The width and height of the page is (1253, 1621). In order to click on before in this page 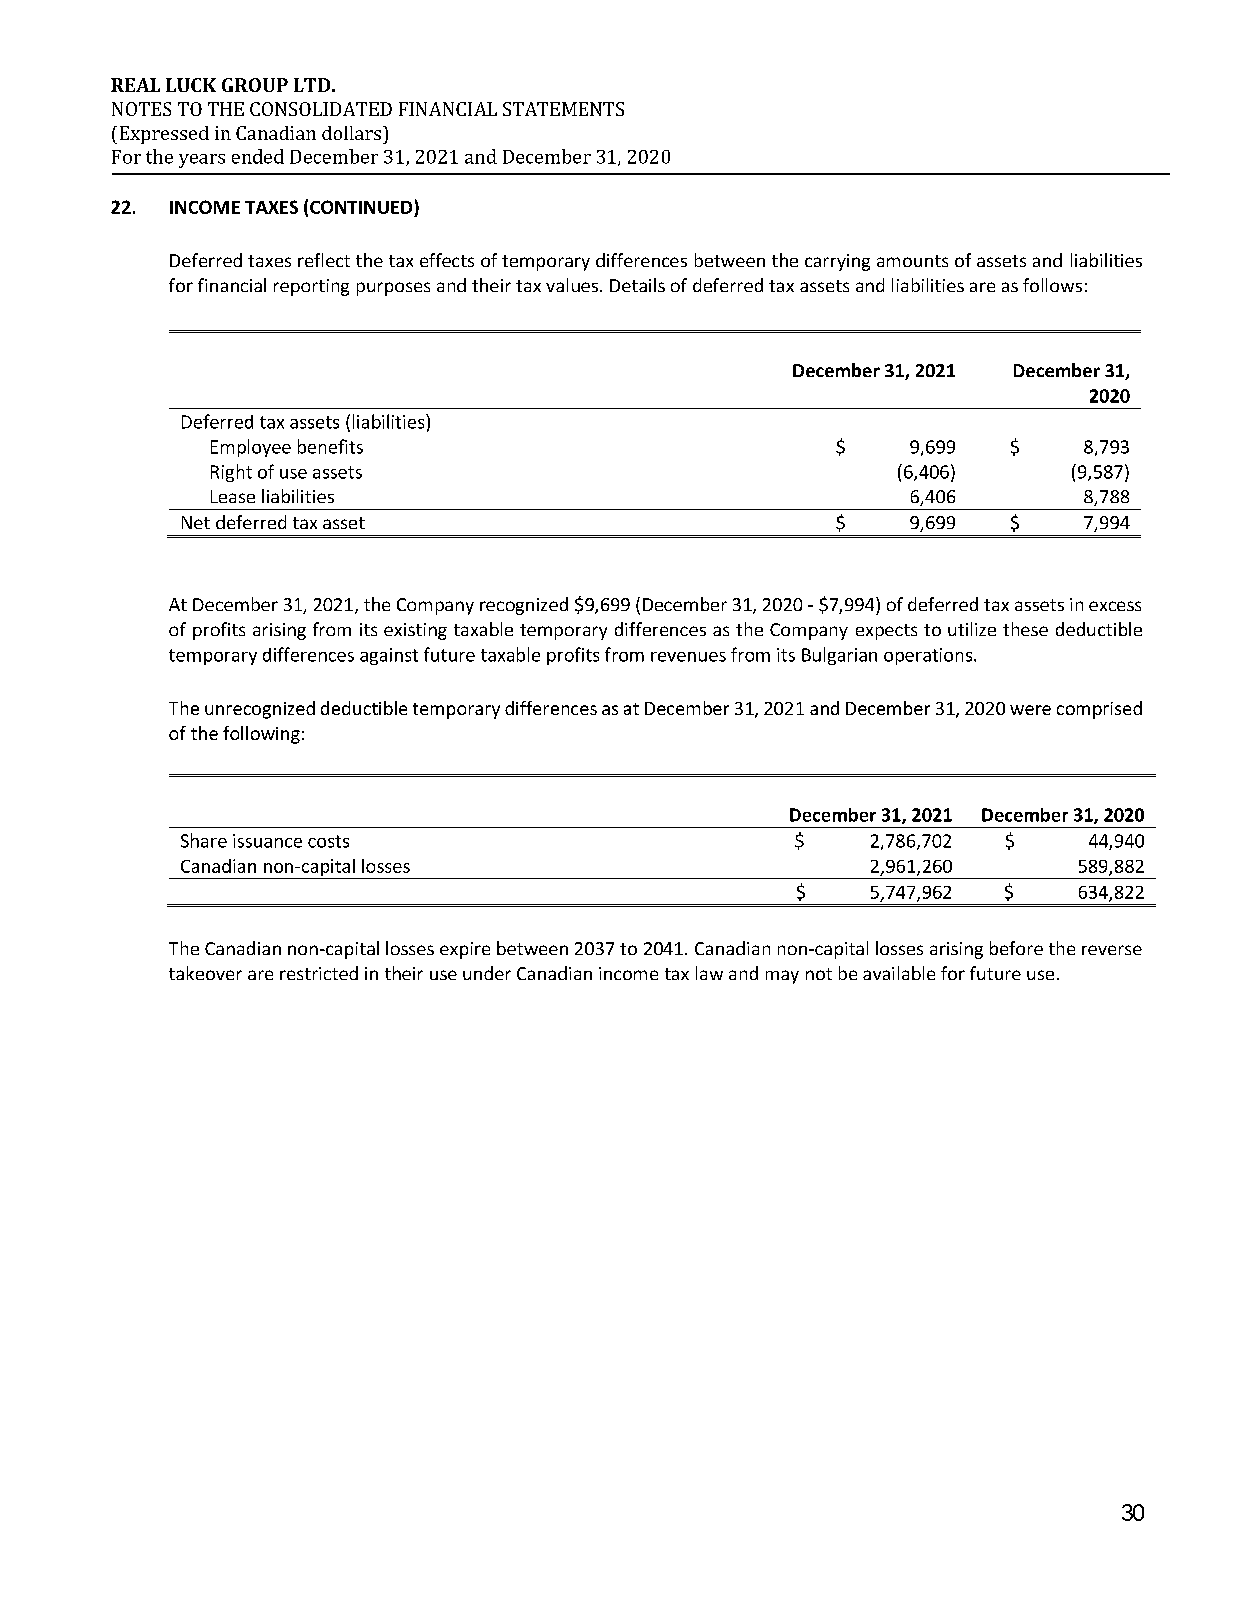, I will do `click(1016, 948)`.
